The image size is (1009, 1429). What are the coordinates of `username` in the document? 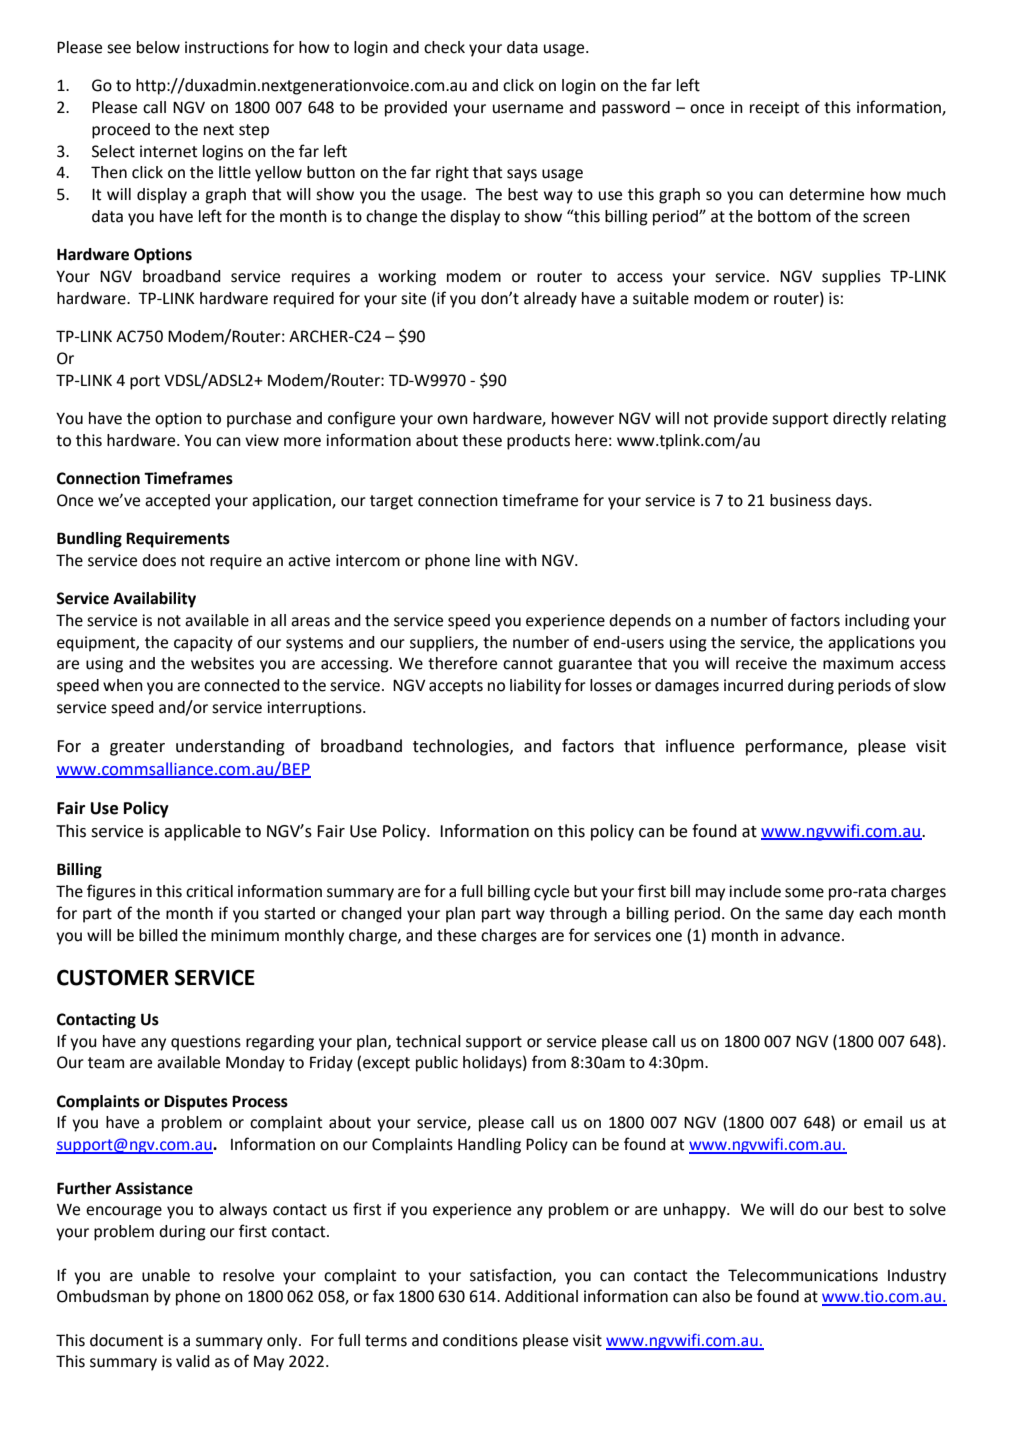 It's located at (528, 109).
